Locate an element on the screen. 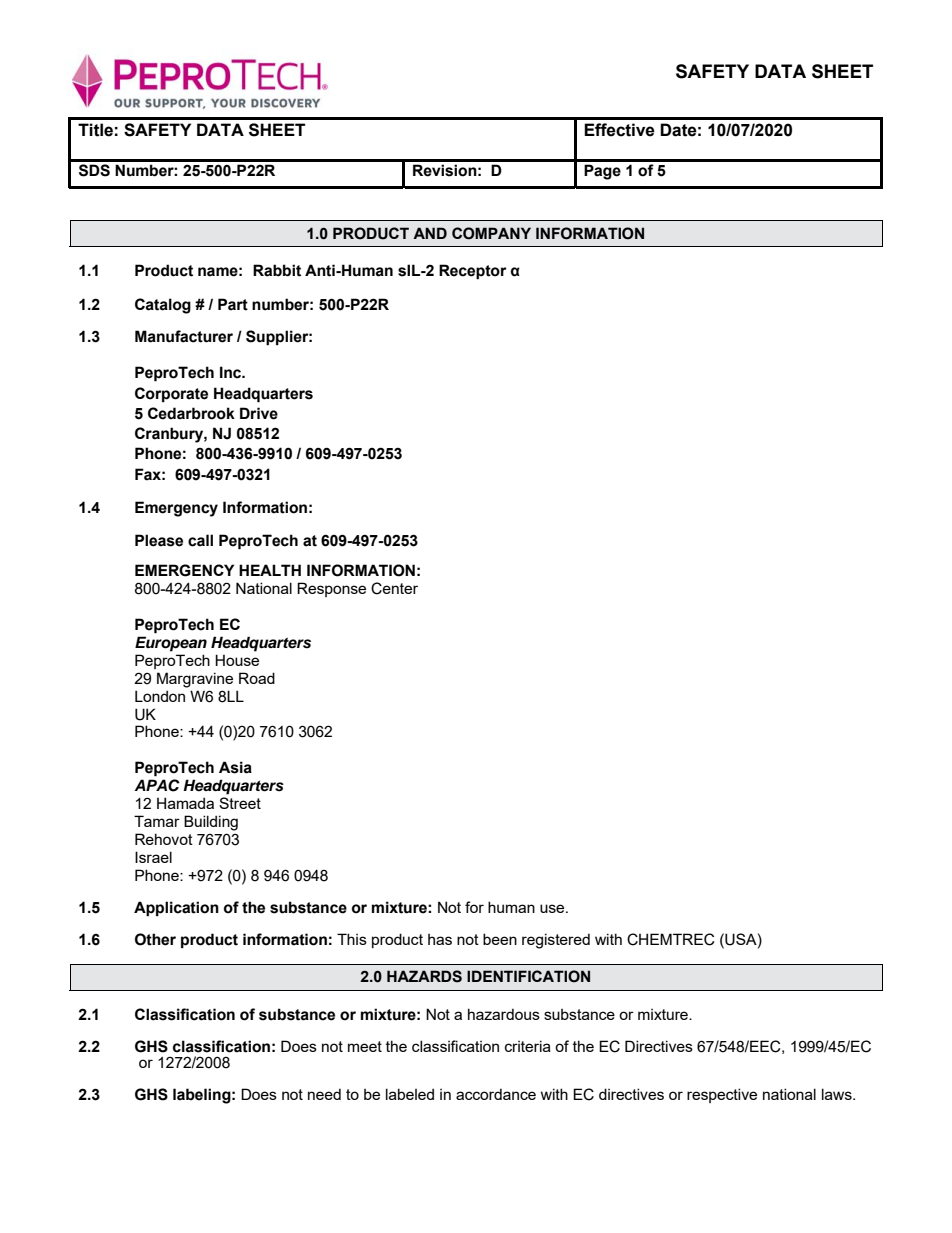  Center is located at coordinates (394, 588).
